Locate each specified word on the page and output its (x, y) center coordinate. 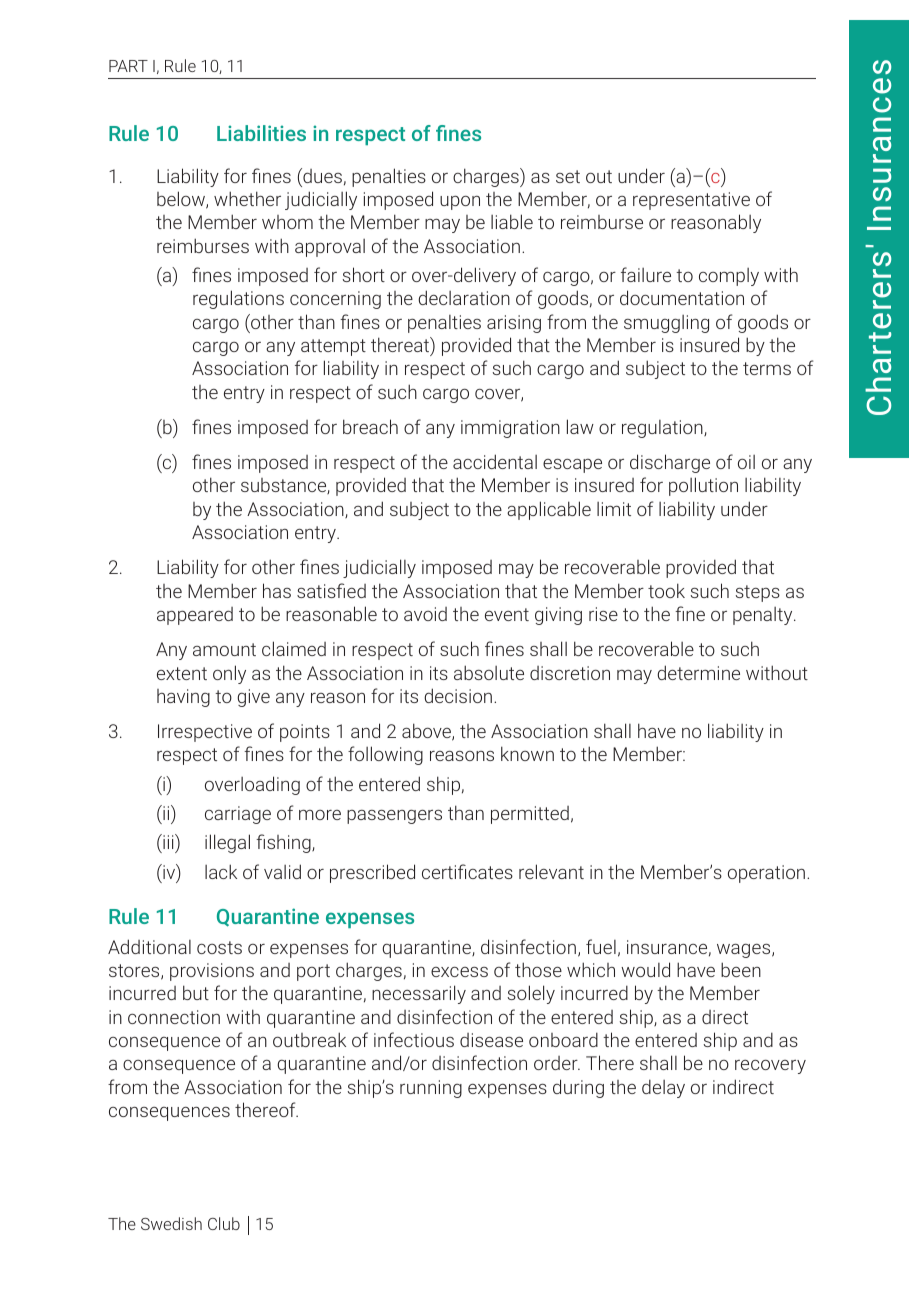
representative (691, 201)
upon (460, 202)
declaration (464, 297)
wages (745, 950)
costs (219, 947)
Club (224, 1223)
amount (224, 649)
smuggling (666, 324)
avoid (425, 614)
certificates (467, 871)
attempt (333, 347)
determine (698, 672)
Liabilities (261, 133)
